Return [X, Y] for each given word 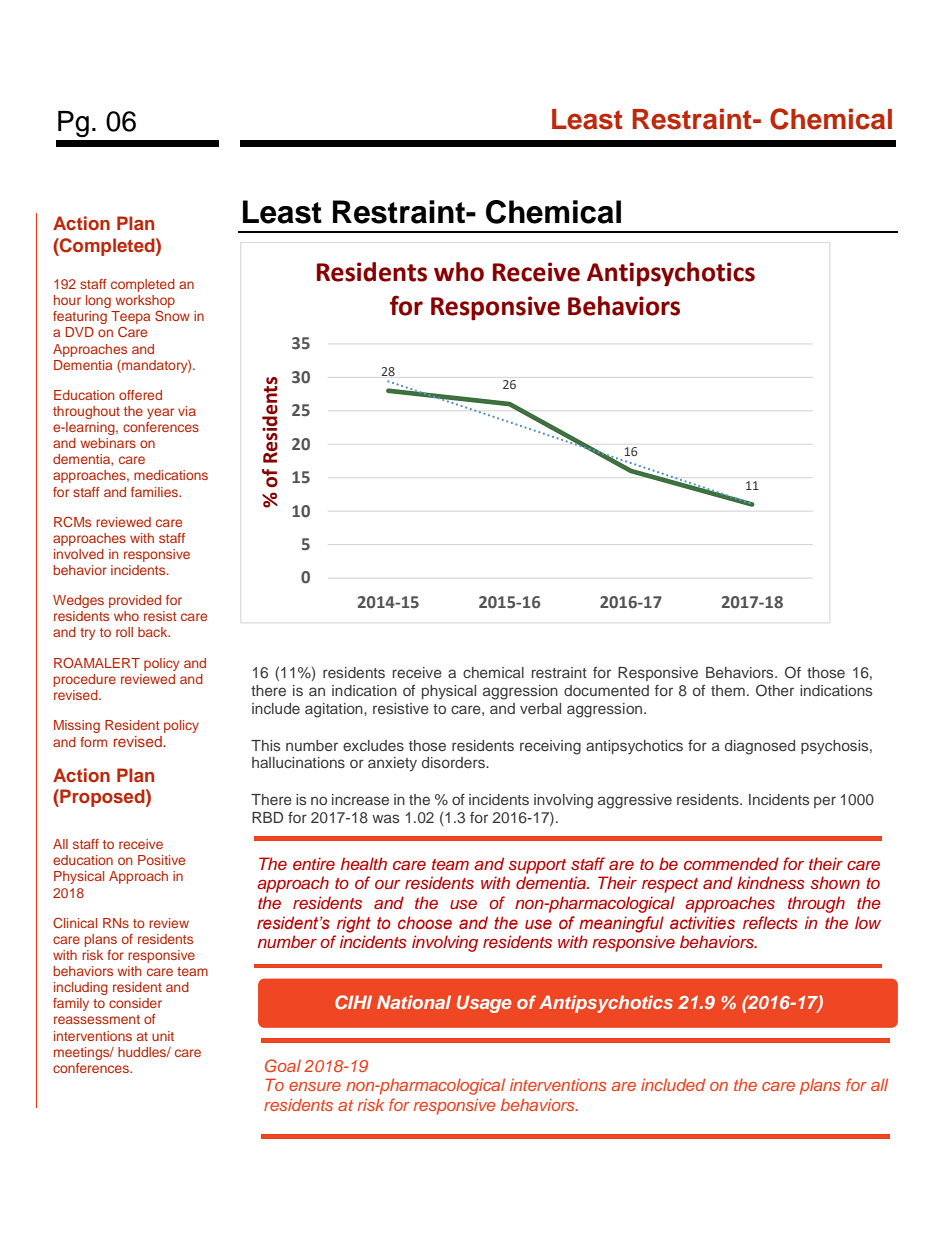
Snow [172, 315]
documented [606, 690]
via [187, 411]
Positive [161, 860]
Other [775, 690]
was [385, 818]
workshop [145, 303]
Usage [484, 1004]
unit [163, 1036]
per [825, 802]
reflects [770, 922]
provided [135, 601]
